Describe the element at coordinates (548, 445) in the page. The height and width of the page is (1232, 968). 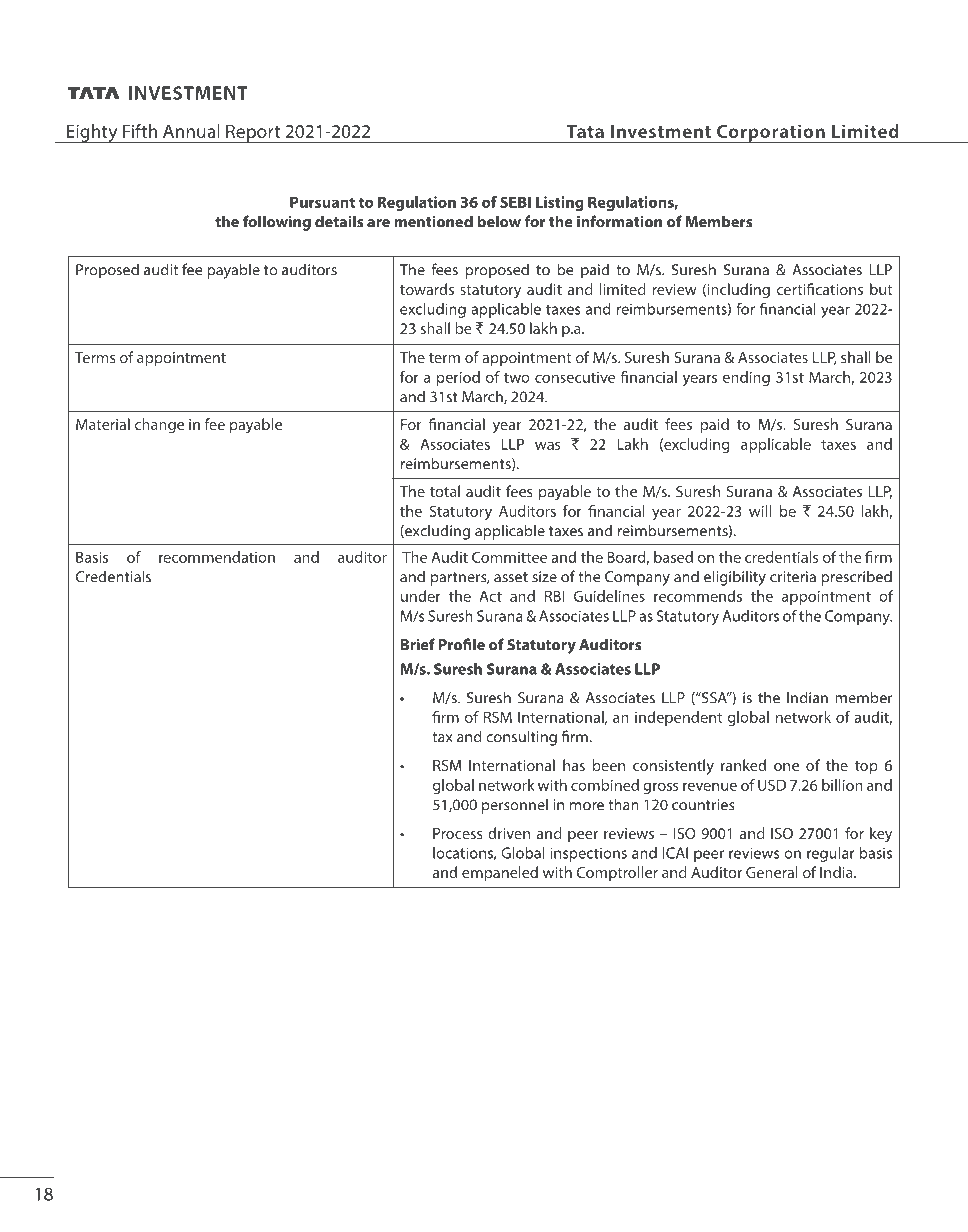
I see `was` at that location.
